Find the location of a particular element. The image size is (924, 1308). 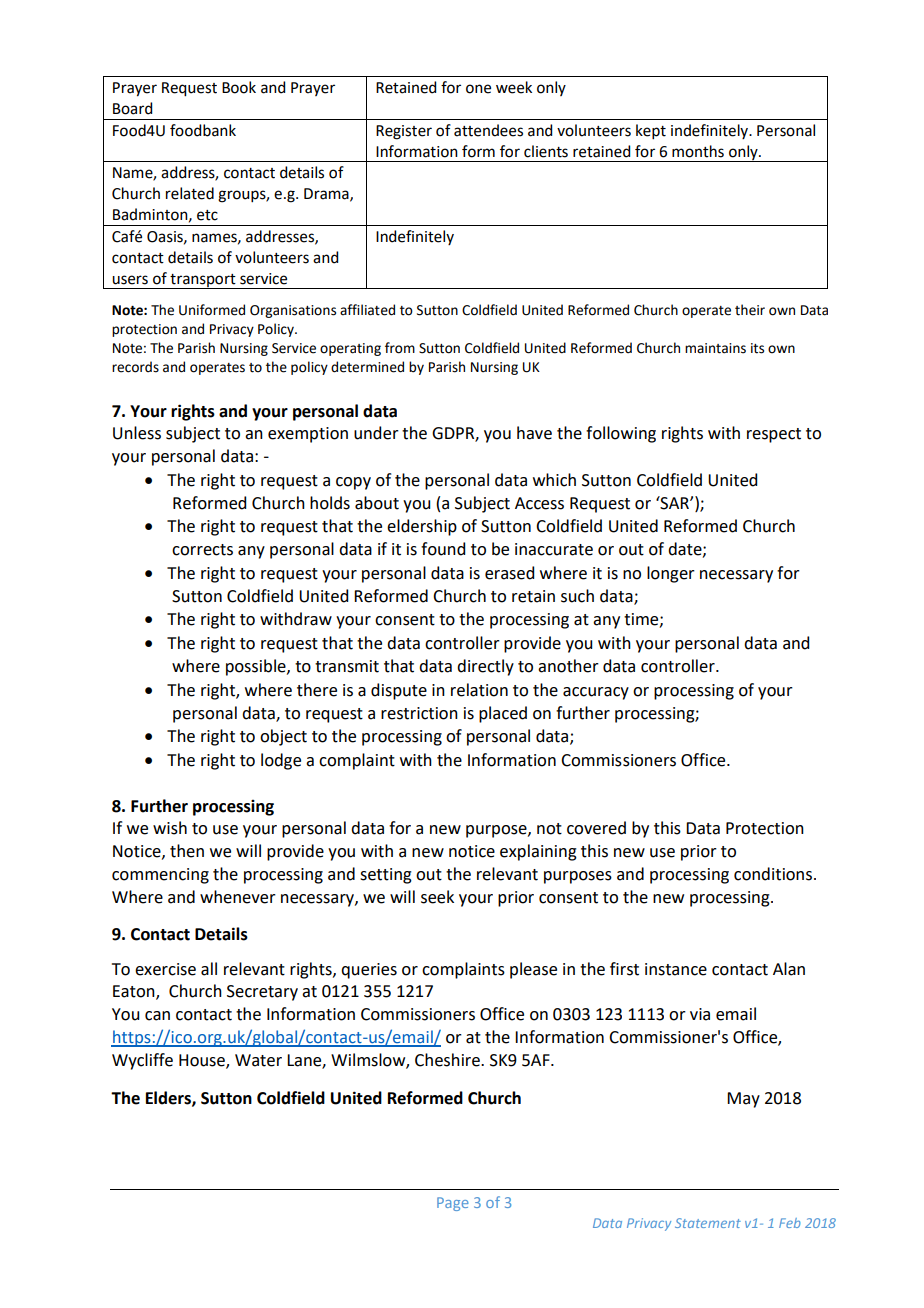

House is located at coordinates (203, 1061).
